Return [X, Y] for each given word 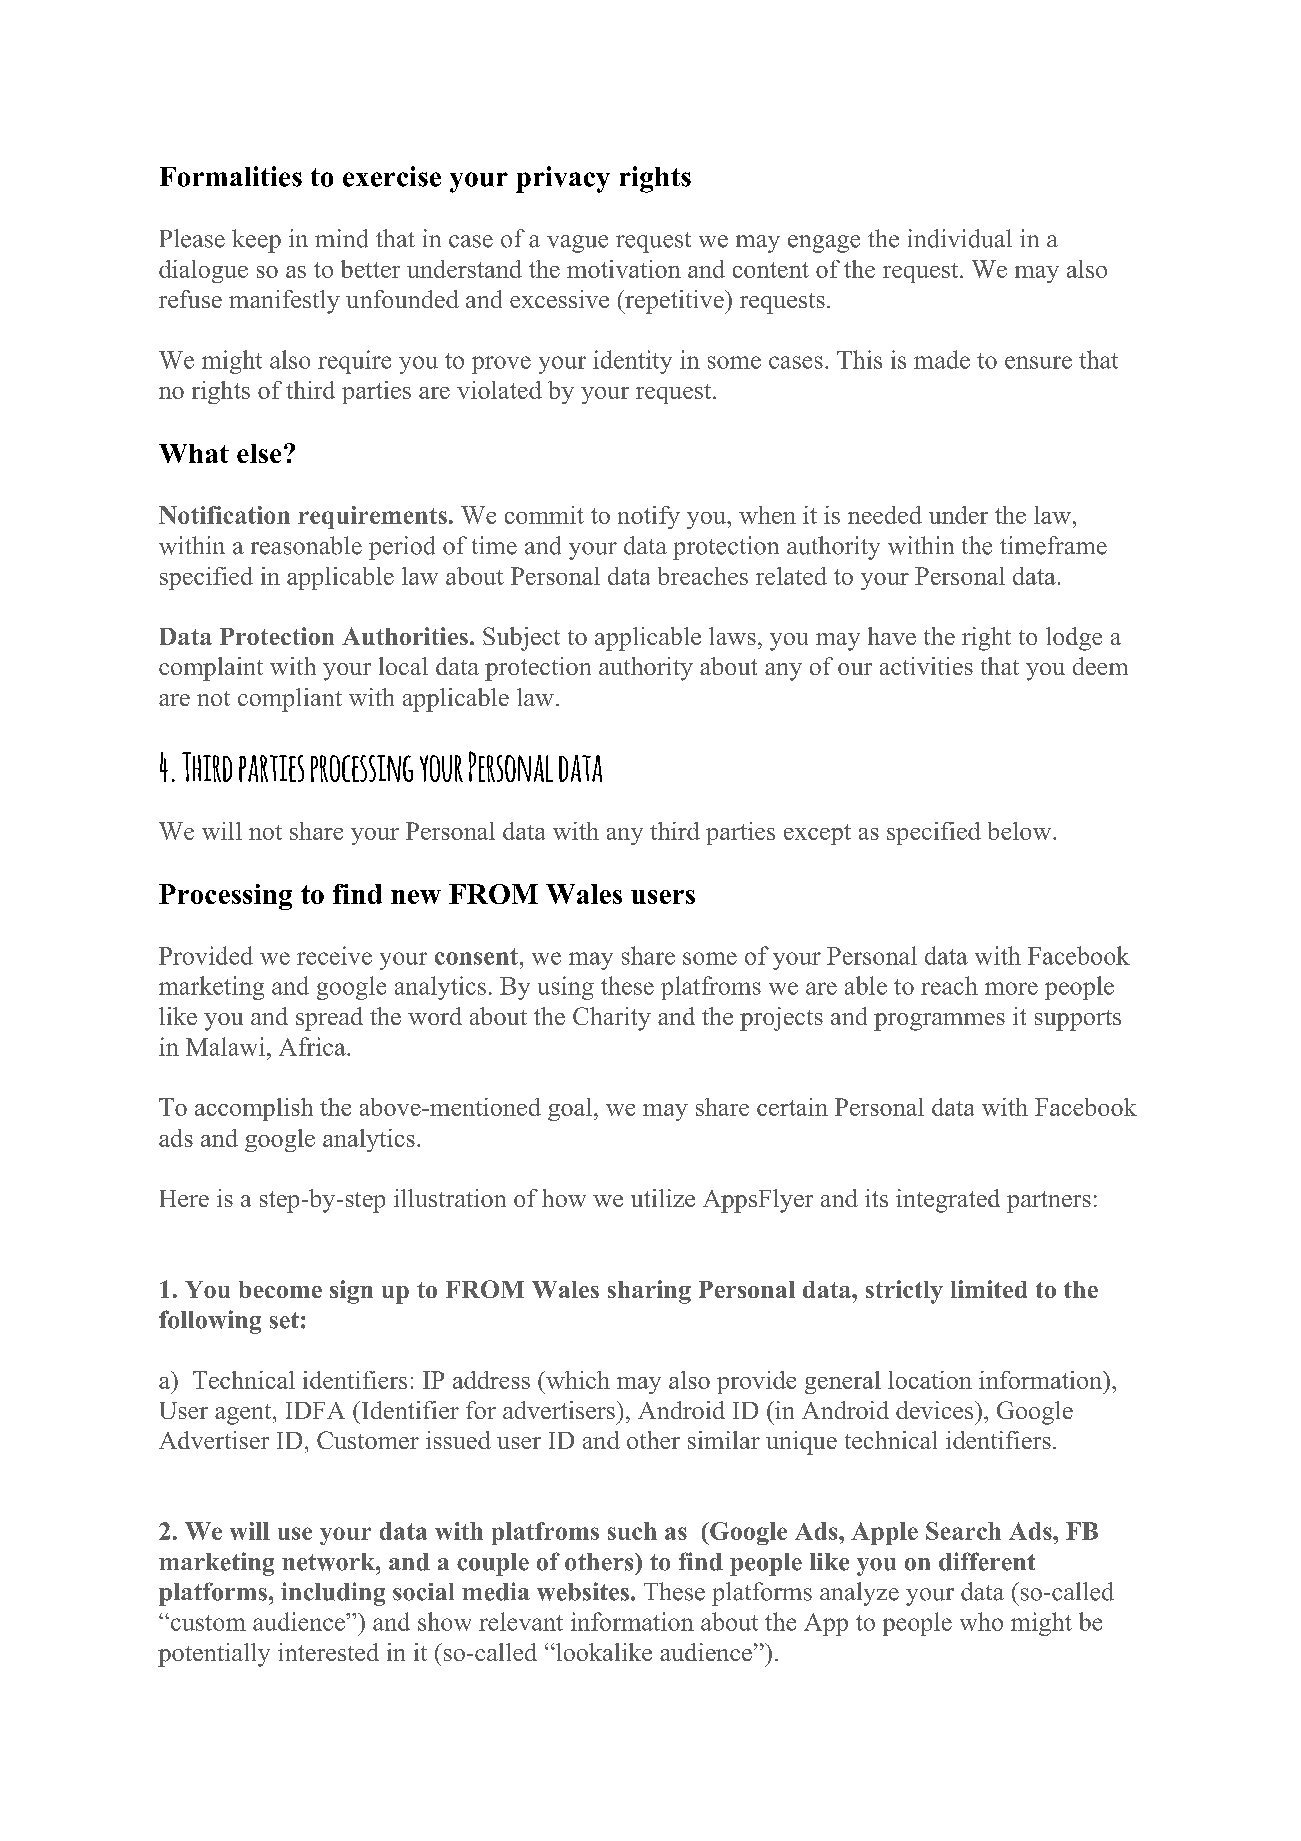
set [284, 1320]
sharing [649, 1292]
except [817, 834]
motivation [624, 269]
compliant [290, 700]
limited [989, 1289]
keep [256, 241]
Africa [313, 1046]
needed [885, 515]
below [1021, 831]
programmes [939, 1022]
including [333, 1594]
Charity [612, 1019]
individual [960, 238]
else [259, 453]
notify [649, 517]
